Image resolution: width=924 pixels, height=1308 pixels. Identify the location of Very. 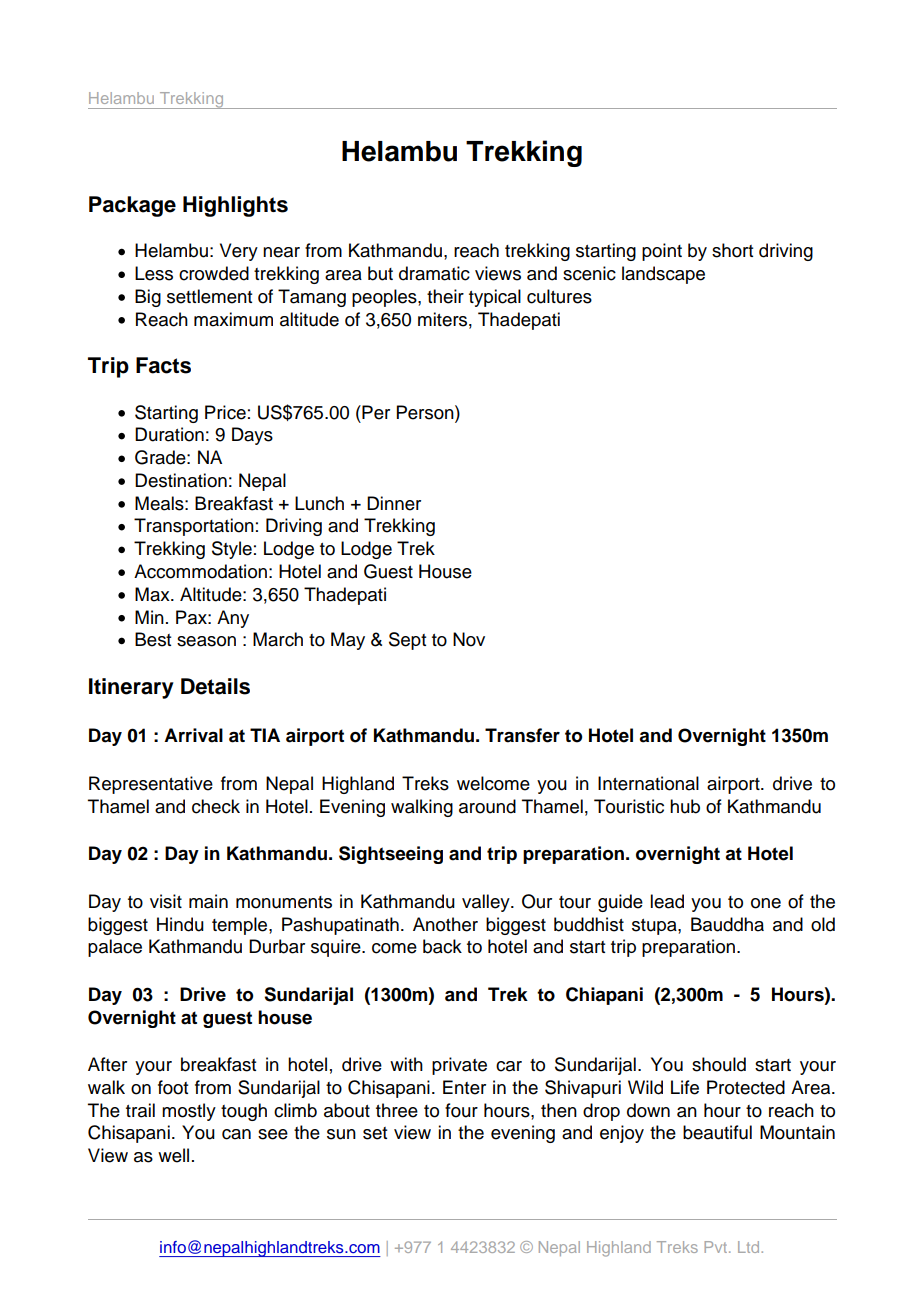
(239, 252).
